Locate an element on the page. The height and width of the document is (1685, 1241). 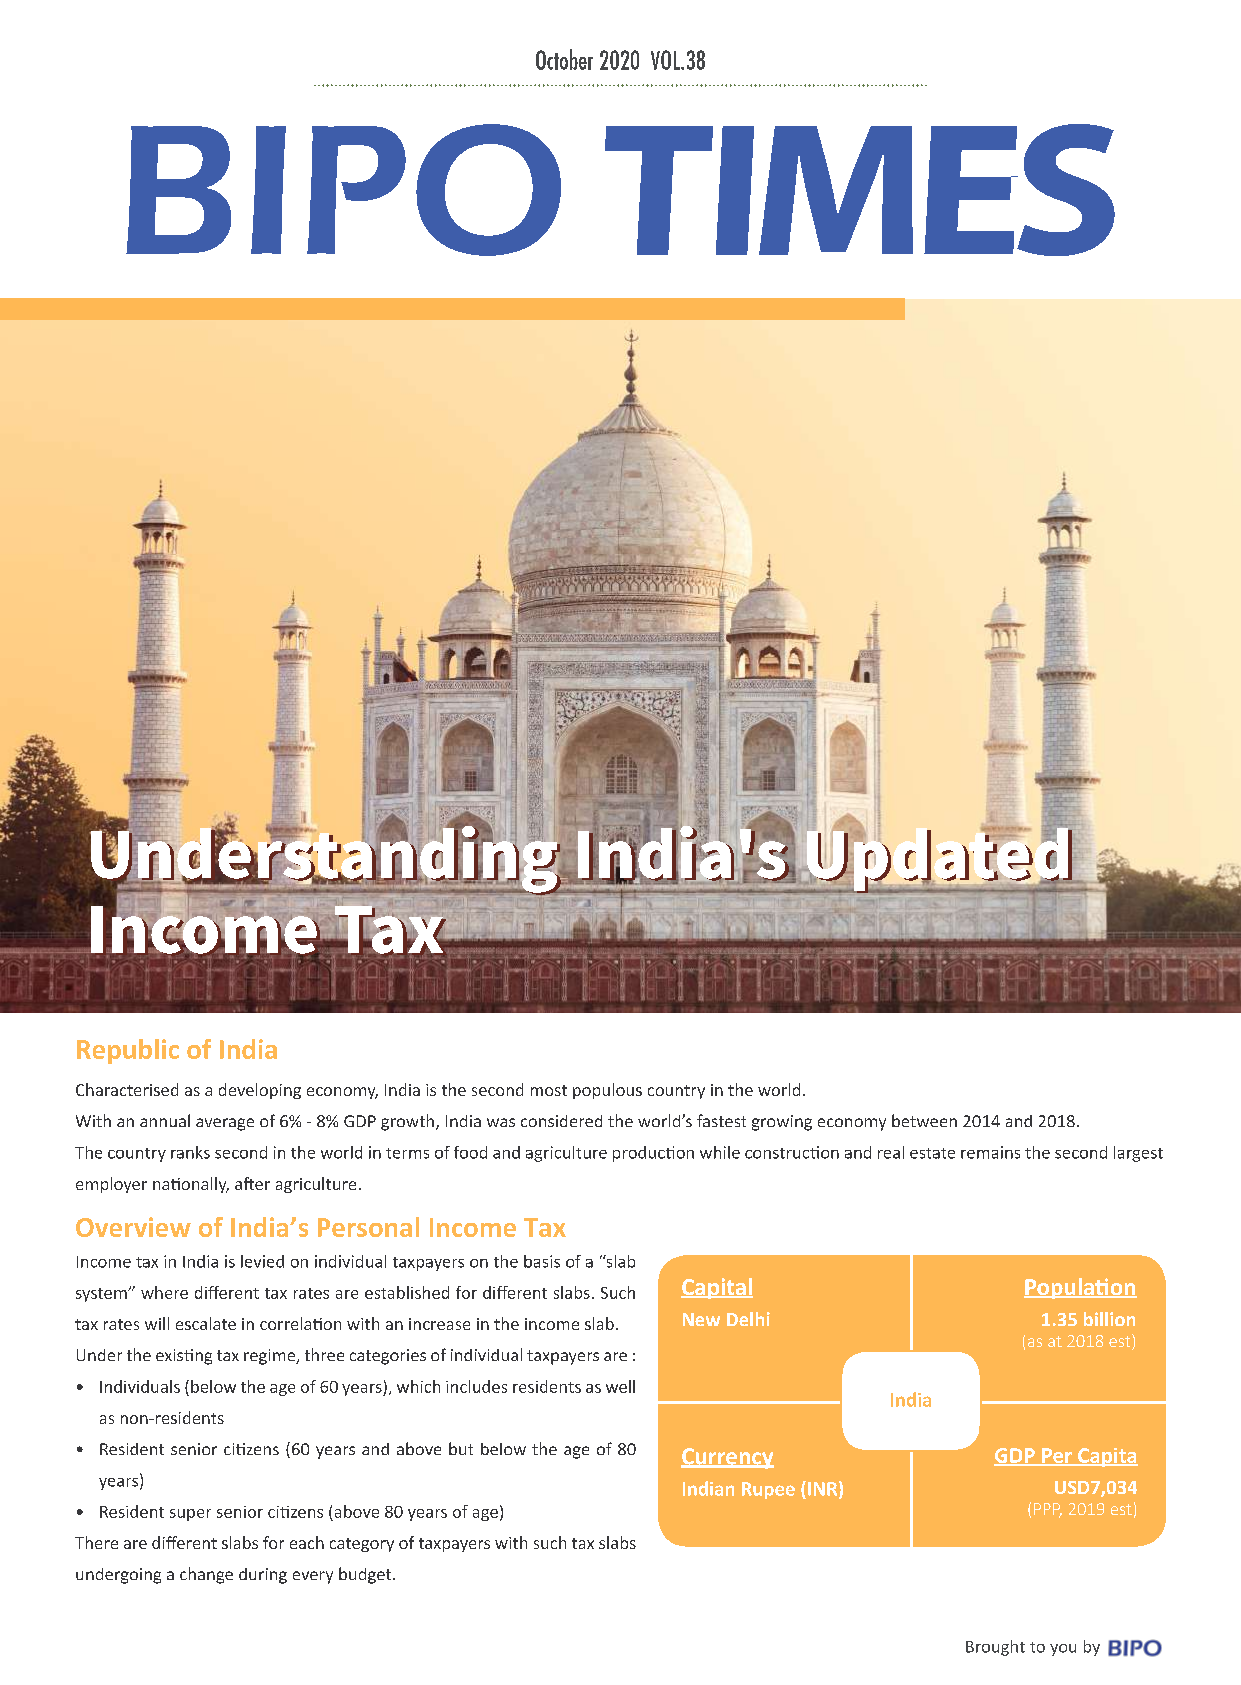
Brought is located at coordinates (995, 1648).
